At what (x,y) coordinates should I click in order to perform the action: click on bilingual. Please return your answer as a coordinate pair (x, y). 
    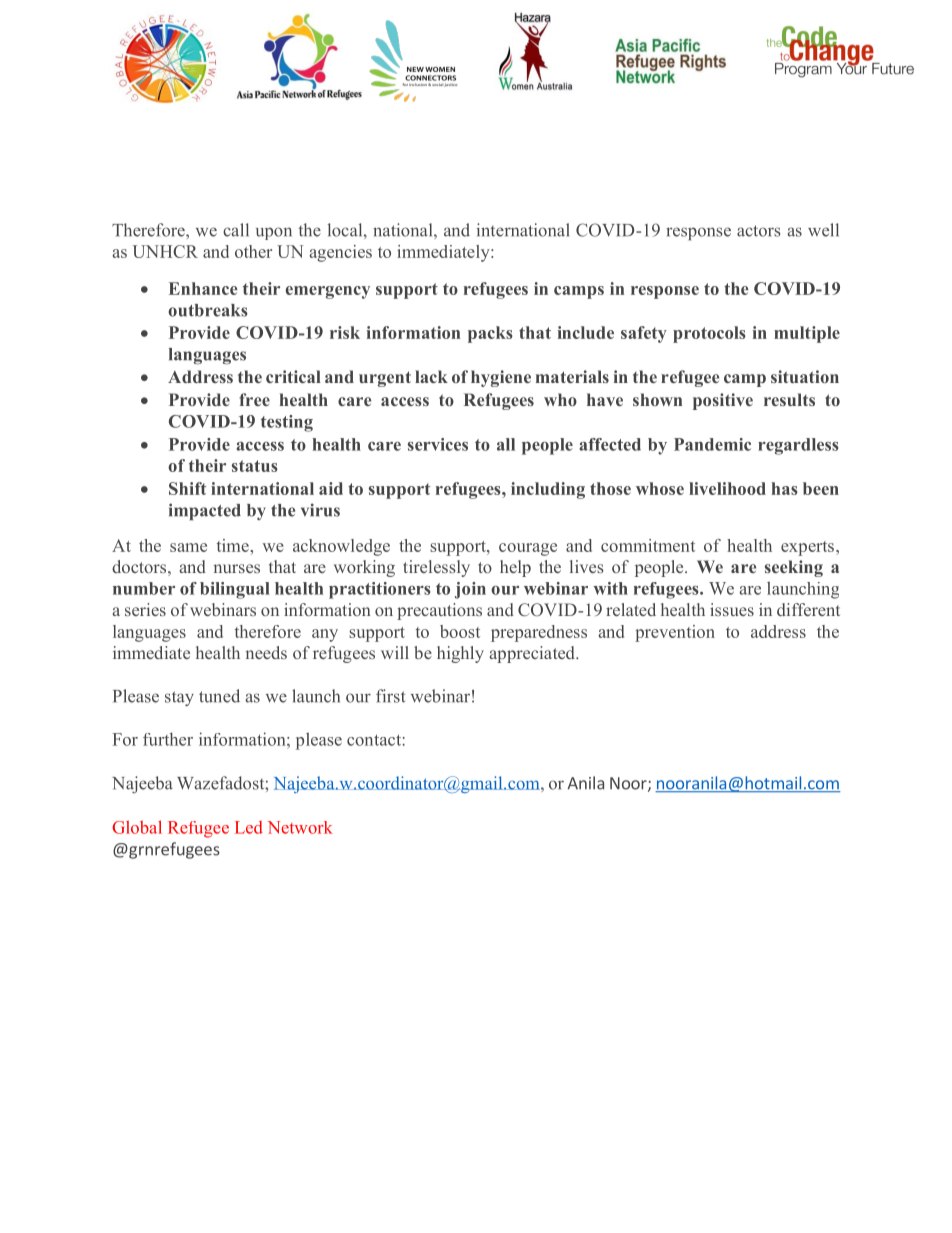
    Looking at the image, I should click on (235, 590).
